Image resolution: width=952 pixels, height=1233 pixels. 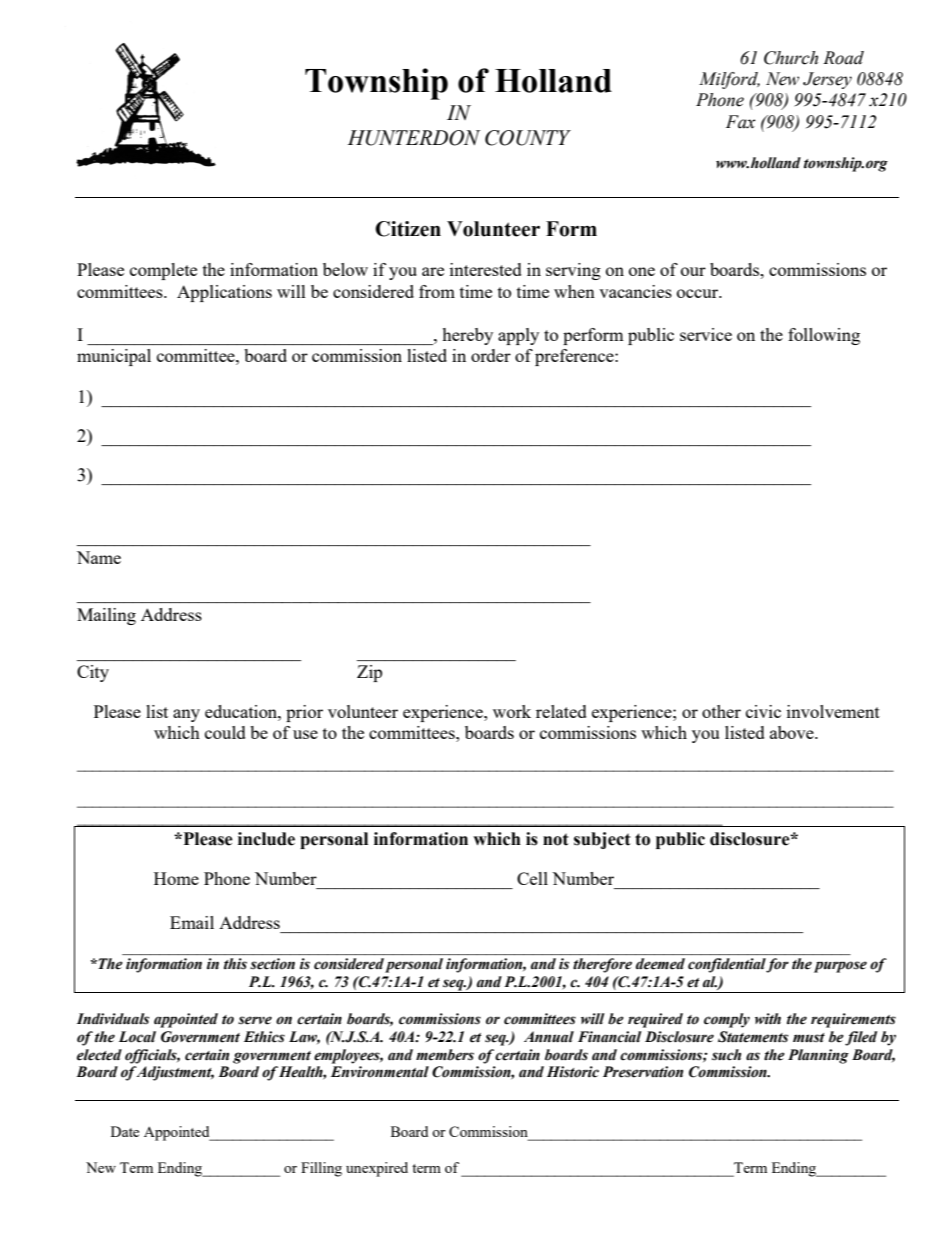 What do you see at coordinates (192, 922) in the screenshot?
I see `Email` at bounding box center [192, 922].
